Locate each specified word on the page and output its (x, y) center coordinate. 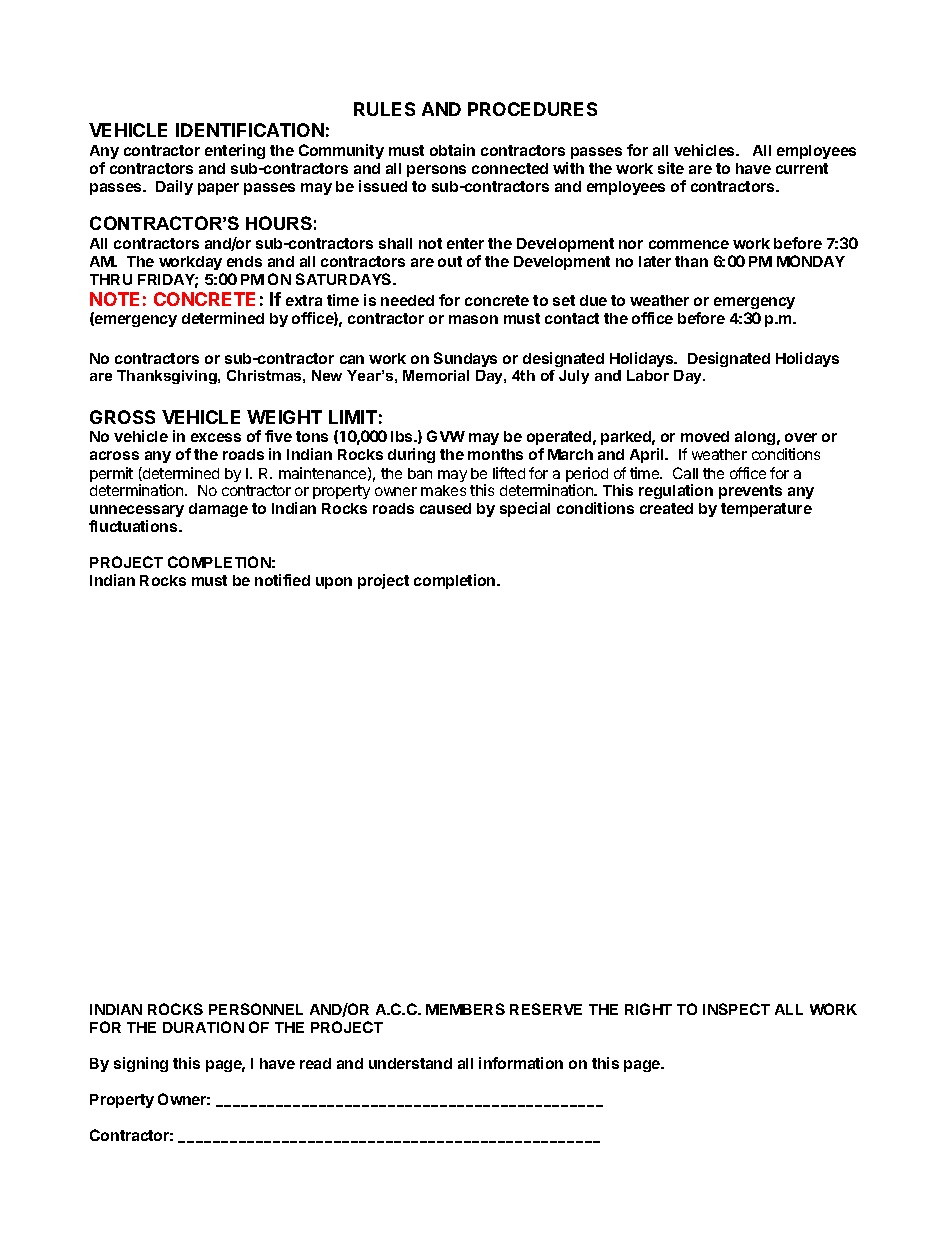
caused (445, 508)
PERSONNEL (256, 1009)
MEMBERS (465, 1009)
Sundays (465, 359)
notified (282, 580)
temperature (766, 510)
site (671, 168)
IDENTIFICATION (250, 130)
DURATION (203, 1027)
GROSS (122, 417)
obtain (452, 150)
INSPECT (736, 1009)
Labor (648, 375)
